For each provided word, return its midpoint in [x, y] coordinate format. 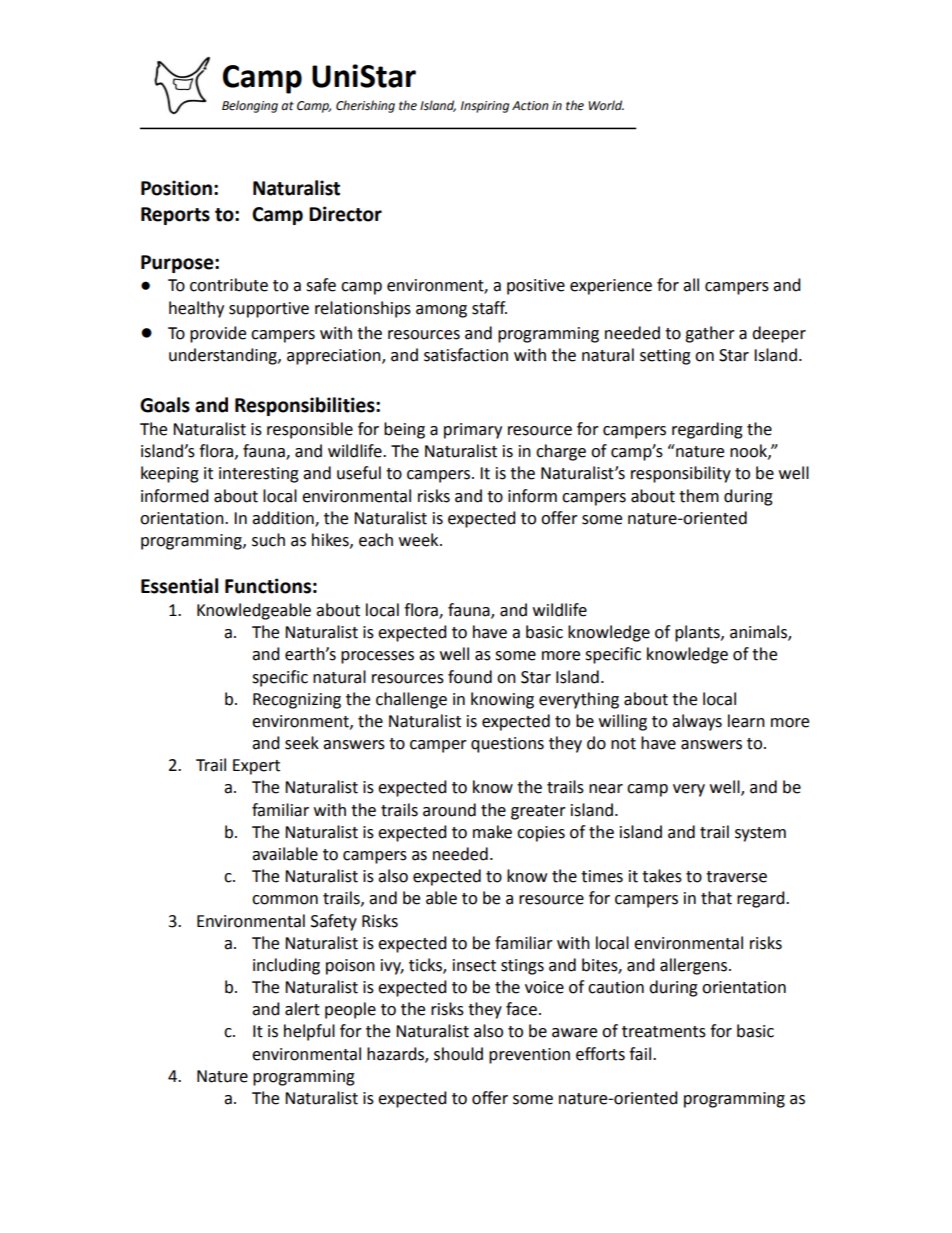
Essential [179, 586]
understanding [224, 356]
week [420, 540]
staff [489, 308]
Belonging [250, 106]
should [458, 1054]
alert [302, 1009]
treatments [664, 1032]
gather [710, 334]
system [760, 834]
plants [698, 633]
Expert [256, 767]
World [606, 105]
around [449, 810]
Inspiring [485, 107]
